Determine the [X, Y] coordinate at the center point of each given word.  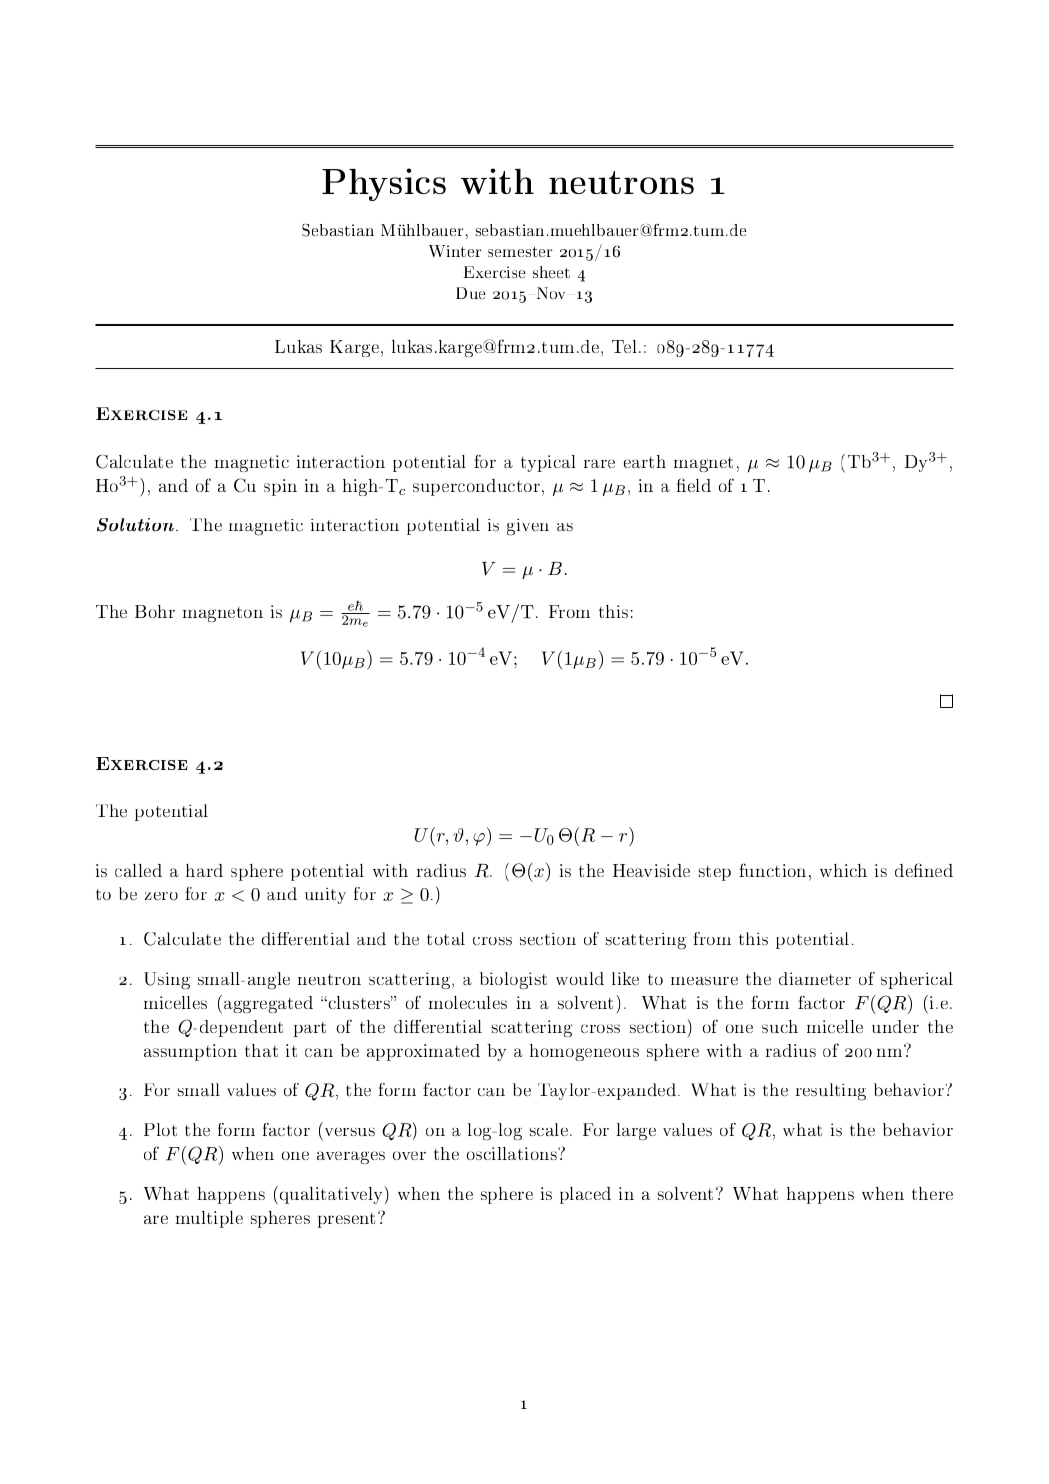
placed [585, 1195]
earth [645, 461]
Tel [626, 346]
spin [280, 487]
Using [167, 980]
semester [520, 252]
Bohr [155, 611]
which [843, 870]
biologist [513, 980]
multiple [209, 1219]
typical [548, 463]
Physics [384, 184]
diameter [815, 978]
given [528, 527]
